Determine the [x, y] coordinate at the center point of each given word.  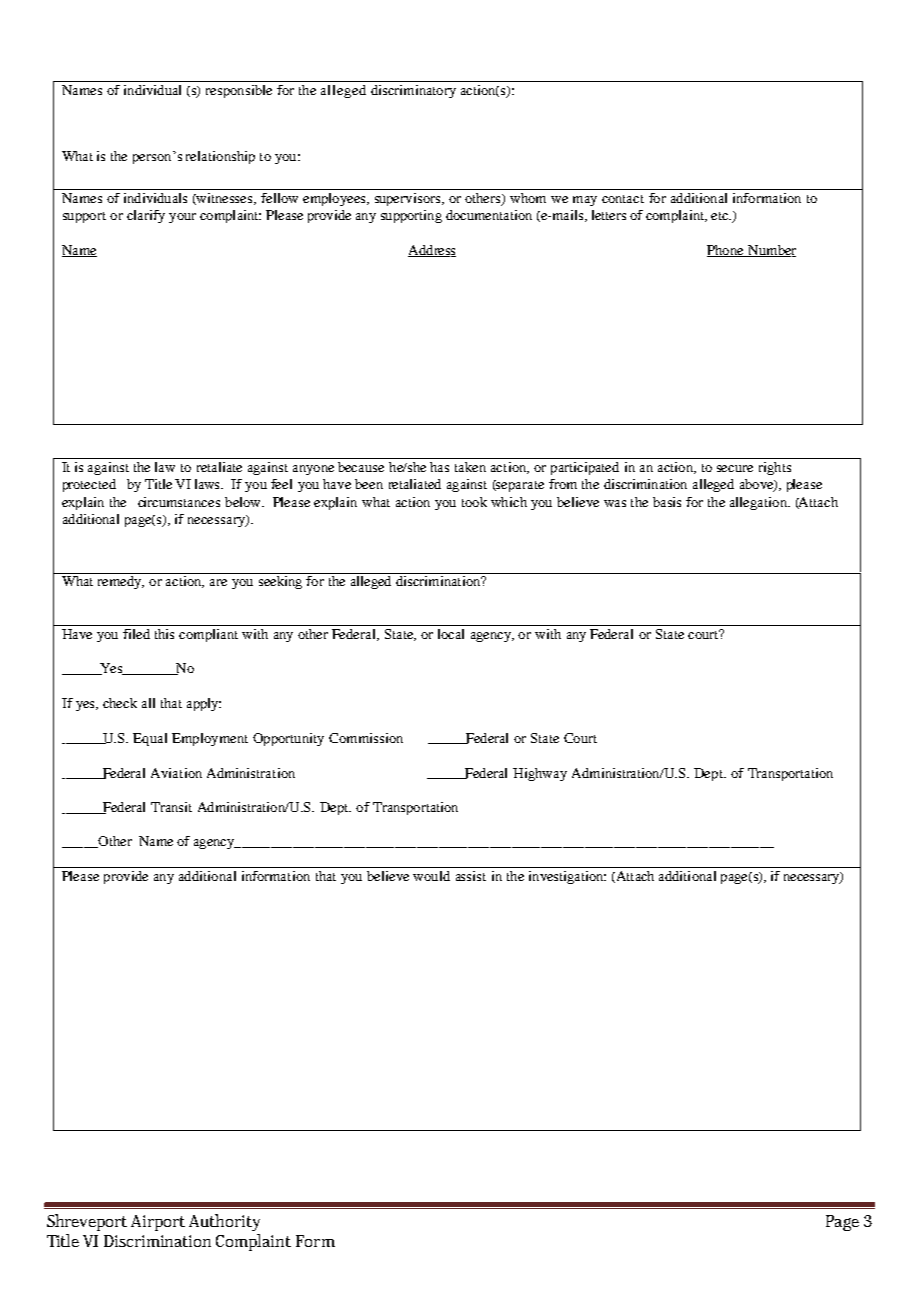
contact [623, 199]
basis [667, 502]
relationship [220, 157]
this [164, 634]
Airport [158, 1223]
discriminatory [413, 91]
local [451, 634]
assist [471, 876]
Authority [224, 1222]
